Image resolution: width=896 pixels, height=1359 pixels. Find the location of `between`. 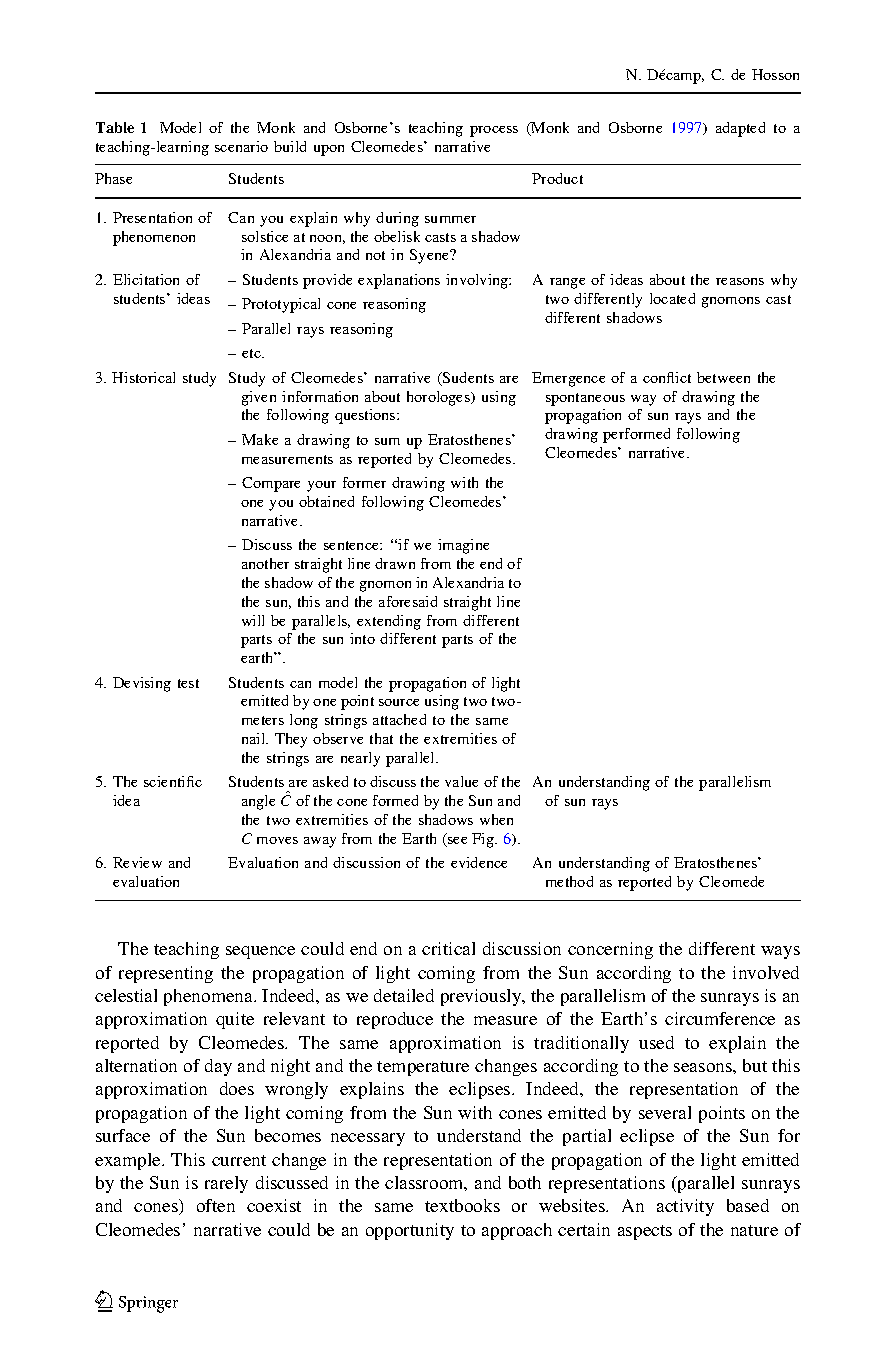

between is located at coordinates (723, 377).
